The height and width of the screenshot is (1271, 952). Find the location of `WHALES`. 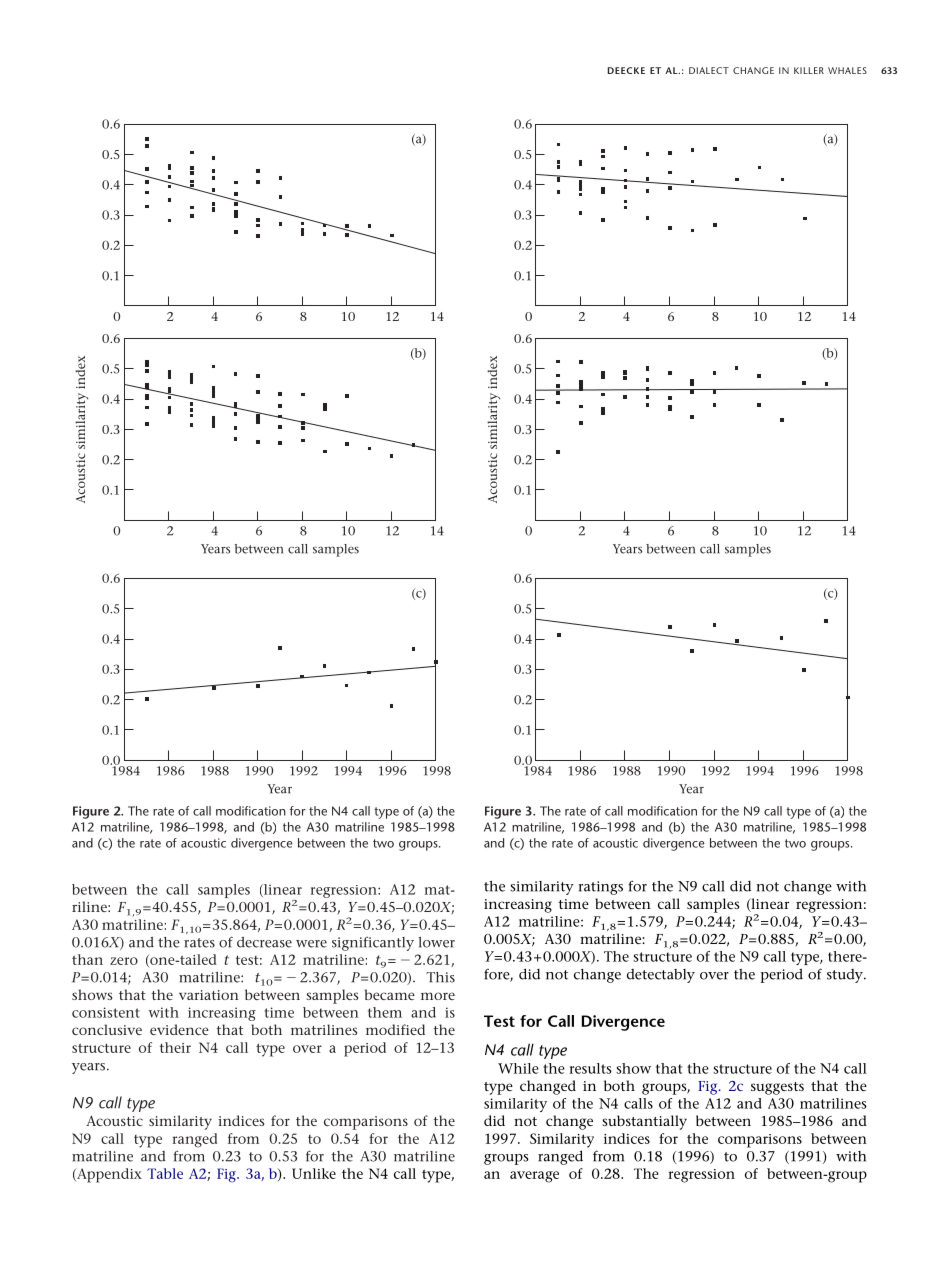

WHALES is located at coordinates (847, 70).
